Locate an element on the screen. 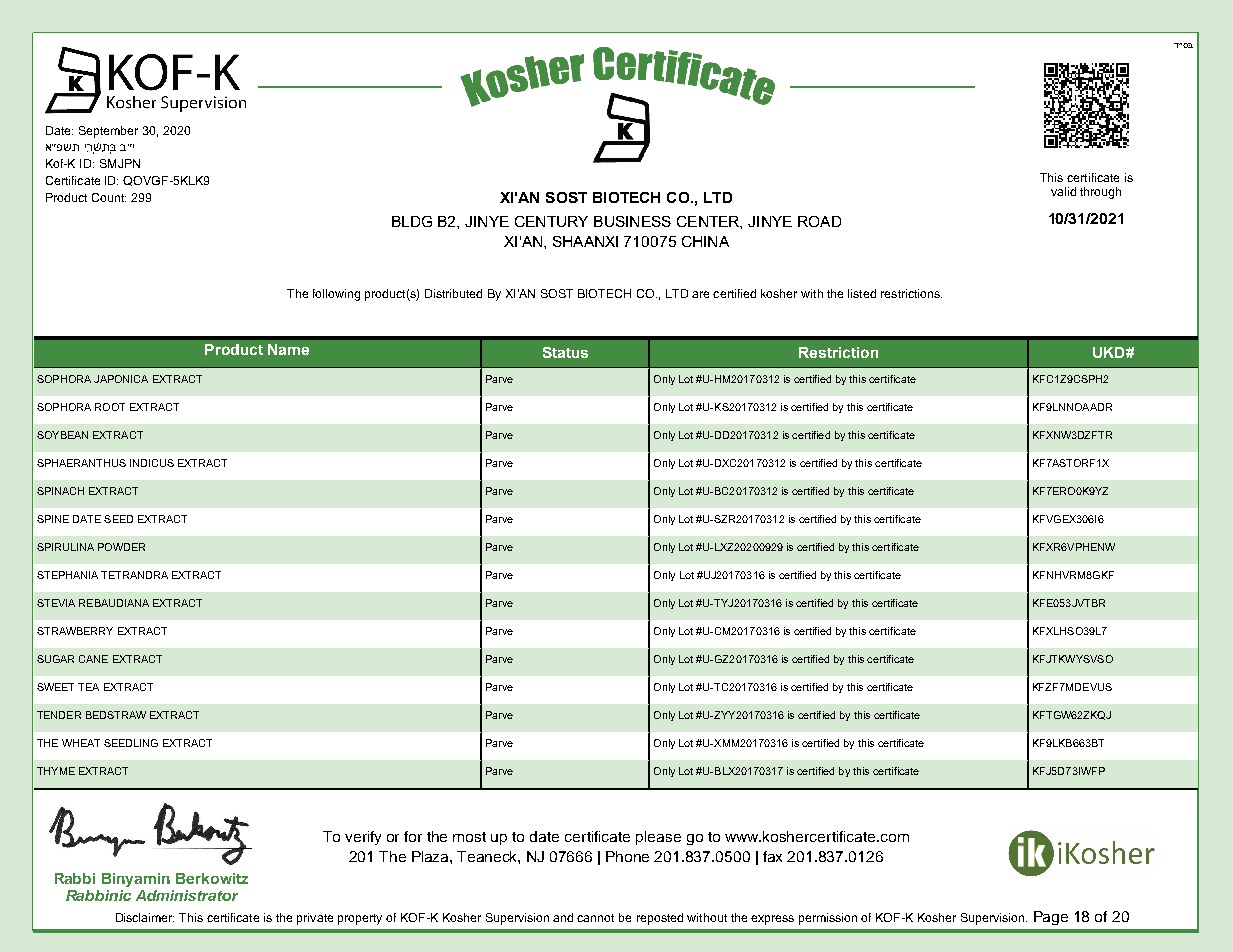 The width and height of the screenshot is (1233, 952). Status is located at coordinates (565, 352).
